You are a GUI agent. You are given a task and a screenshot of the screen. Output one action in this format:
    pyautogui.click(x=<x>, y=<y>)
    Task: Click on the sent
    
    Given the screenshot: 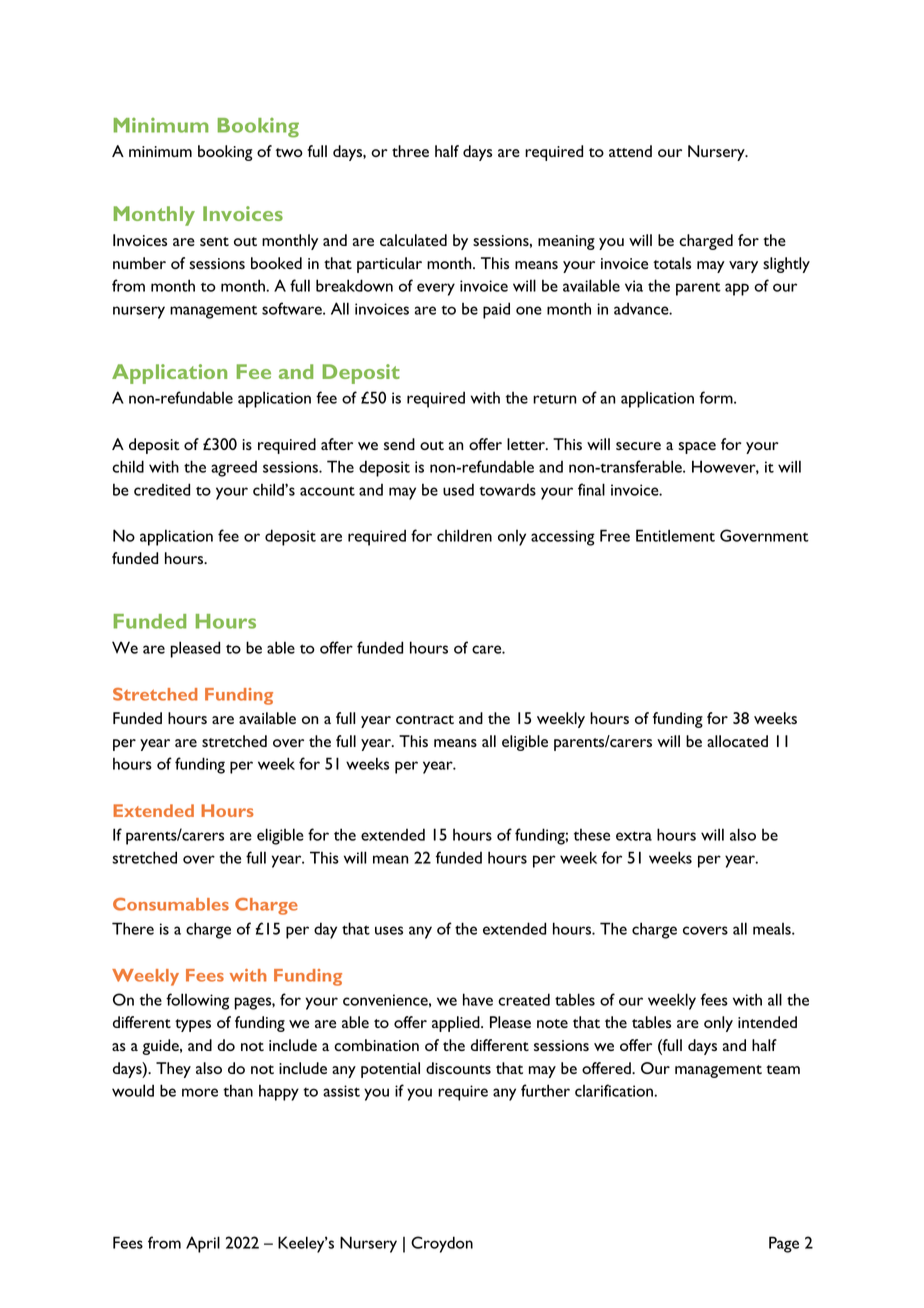 What is the action you would take?
    pyautogui.click(x=214, y=241)
